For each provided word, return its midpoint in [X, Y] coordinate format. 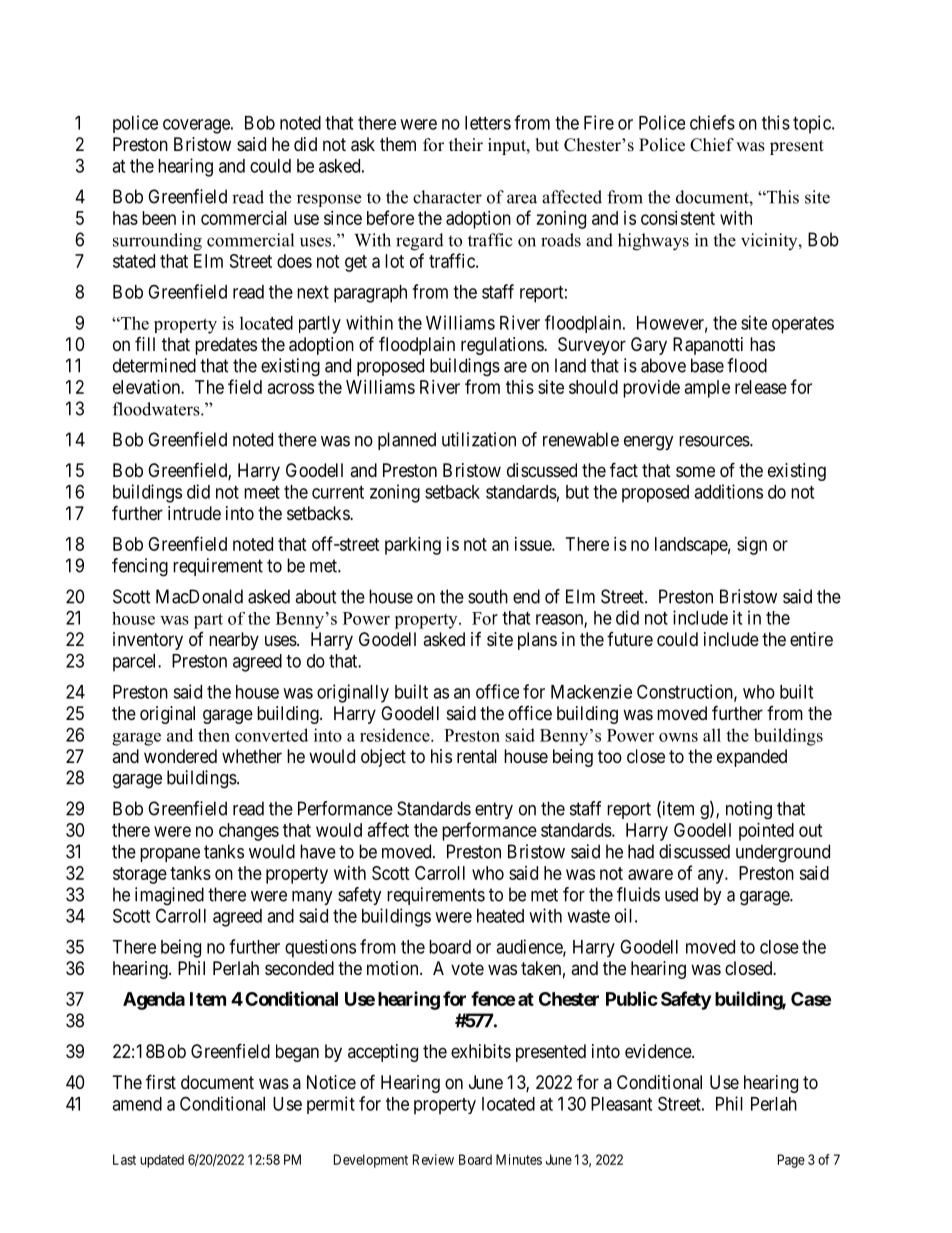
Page [791, 1161]
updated [162, 1161]
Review [433, 1159]
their [466, 145]
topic [813, 124]
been [159, 218]
